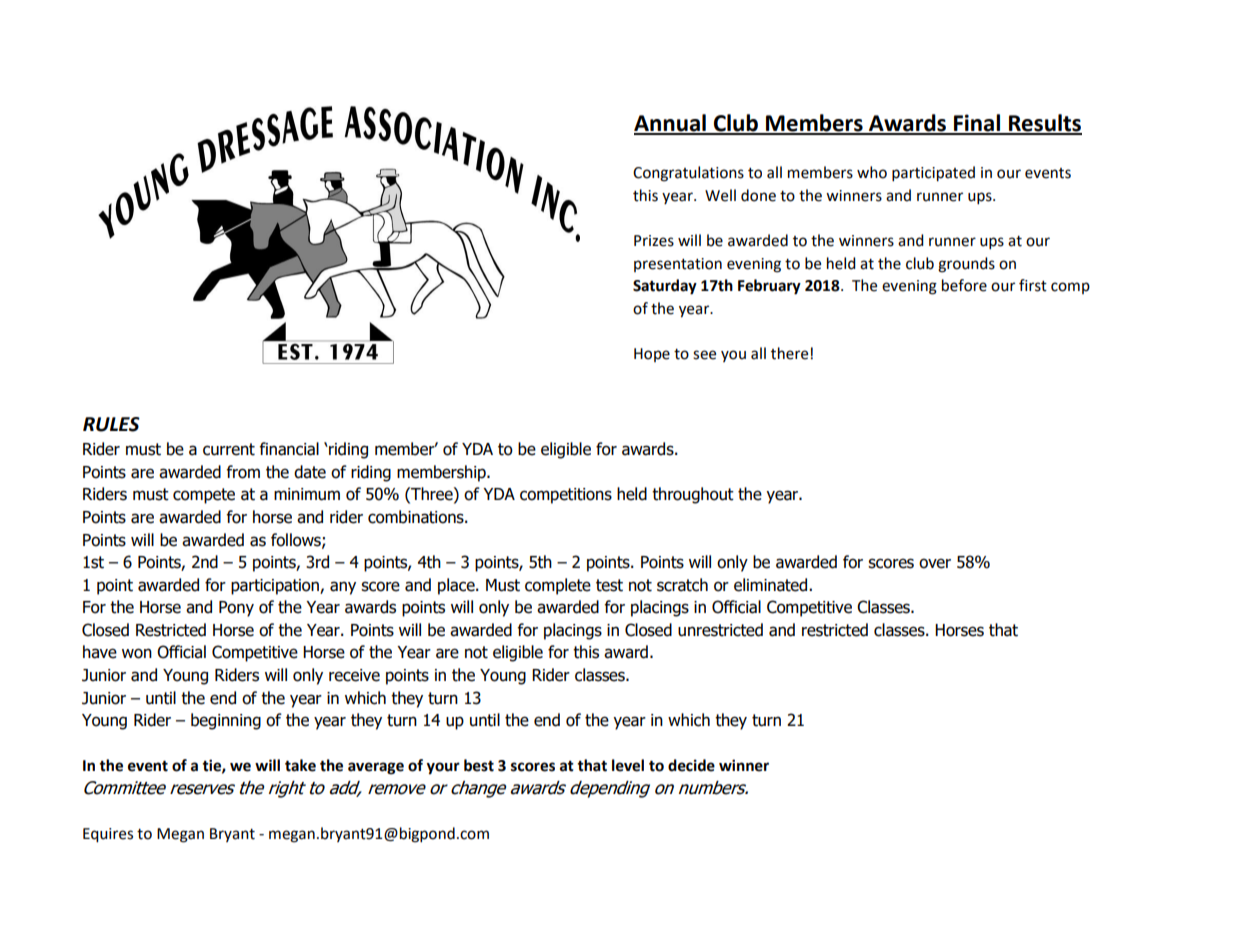  Describe the element at coordinates (609, 585) in the page. I see `test` at that location.
